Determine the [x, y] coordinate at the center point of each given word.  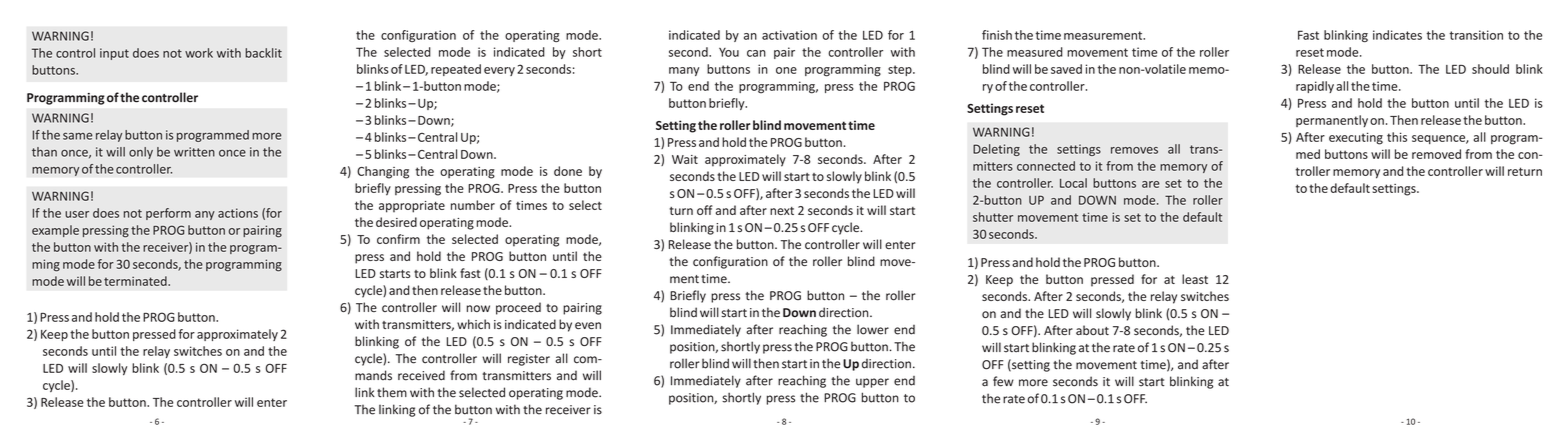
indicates [1397, 35]
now [478, 308]
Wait [685, 159]
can [756, 53]
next [782, 211]
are [1151, 184]
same [78, 136]
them [392, 392]
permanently [1332, 121]
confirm [398, 239]
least [1195, 279]
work [199, 53]
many [684, 71]
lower [873, 329]
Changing [383, 172]
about [1092, 330]
